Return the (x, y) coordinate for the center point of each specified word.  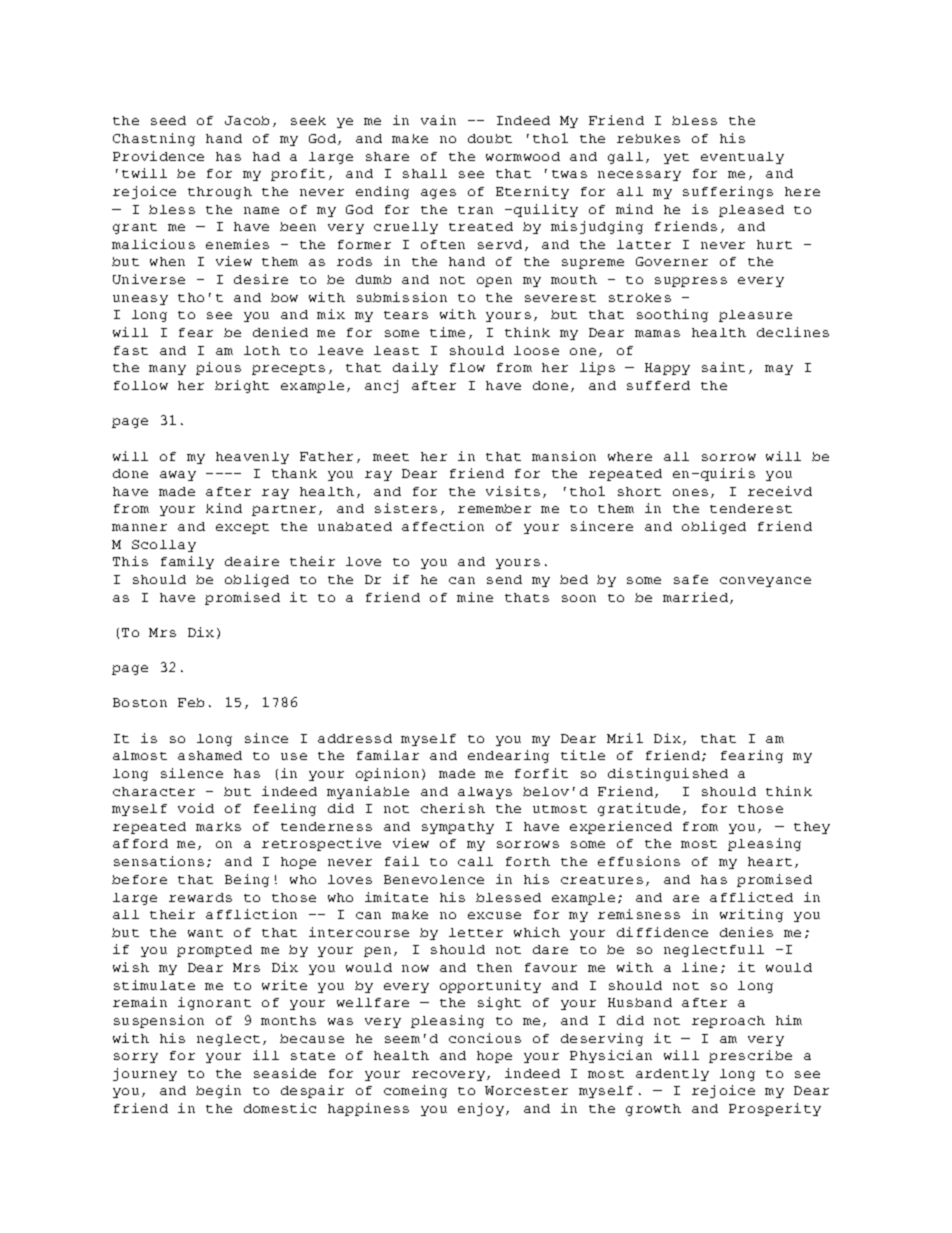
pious (218, 368)
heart (770, 861)
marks (218, 826)
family (187, 562)
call (475, 861)
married (695, 597)
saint (723, 367)
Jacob (247, 120)
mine (475, 597)
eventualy (742, 158)
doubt (490, 138)
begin (218, 1091)
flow (467, 367)
